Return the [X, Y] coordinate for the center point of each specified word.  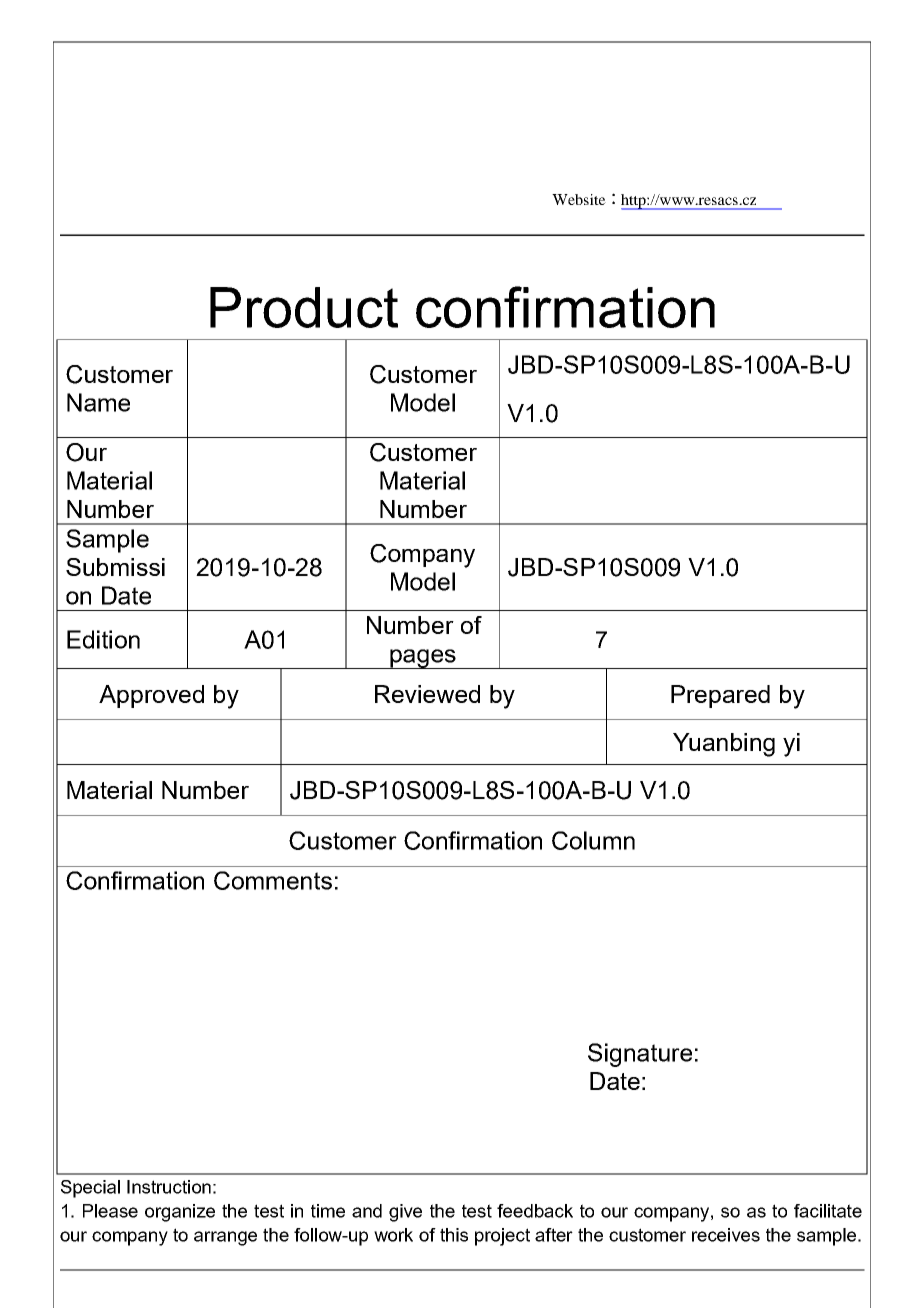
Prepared [720, 696]
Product [304, 307]
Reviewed [427, 694]
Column [593, 840]
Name [98, 402]
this [454, 1235]
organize [180, 1213]
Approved [151, 696]
